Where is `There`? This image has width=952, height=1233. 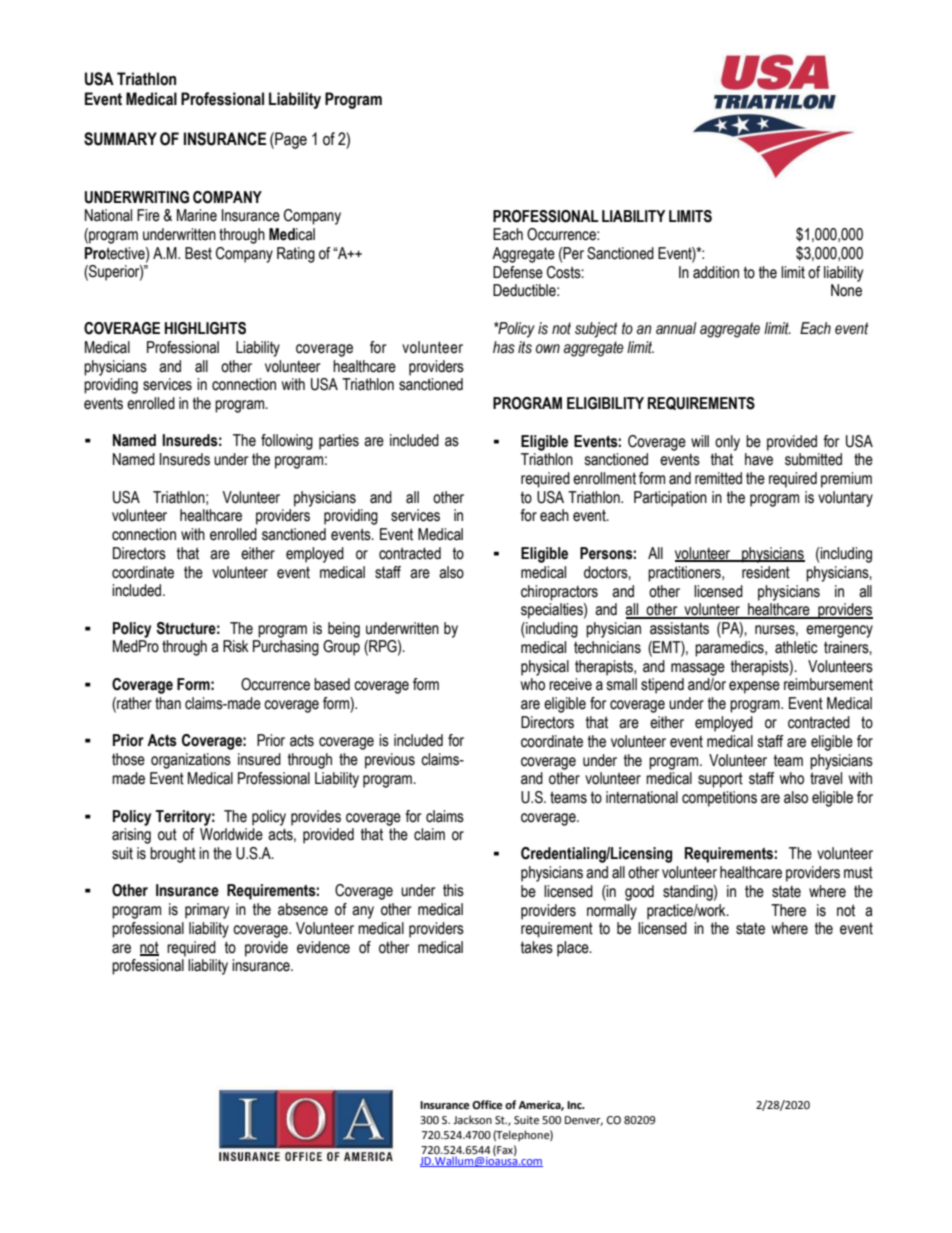 There is located at coordinates (788, 910).
